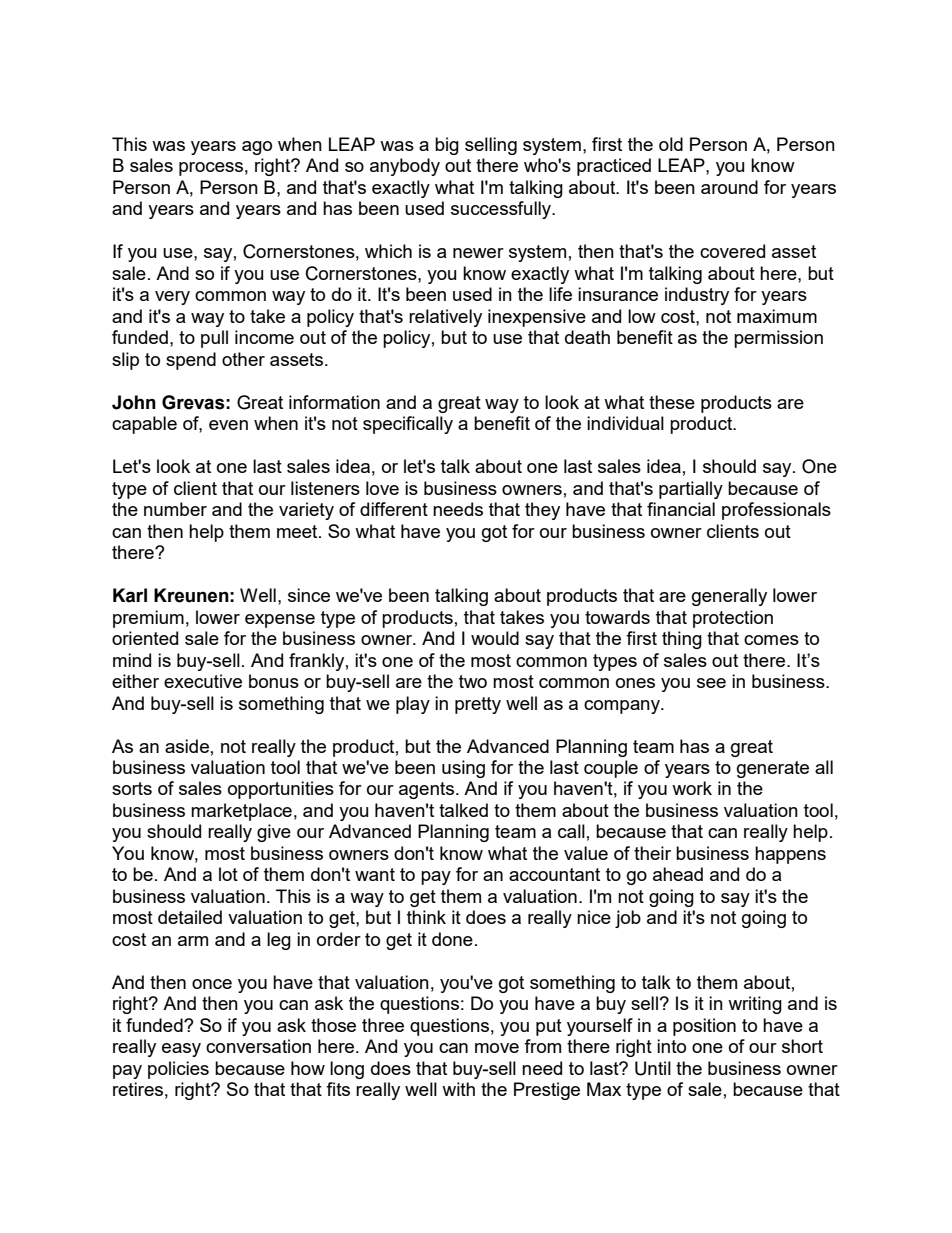 This document has width=952, height=1233. What do you see at coordinates (187, 746) in the document?
I see `aside` at bounding box center [187, 746].
